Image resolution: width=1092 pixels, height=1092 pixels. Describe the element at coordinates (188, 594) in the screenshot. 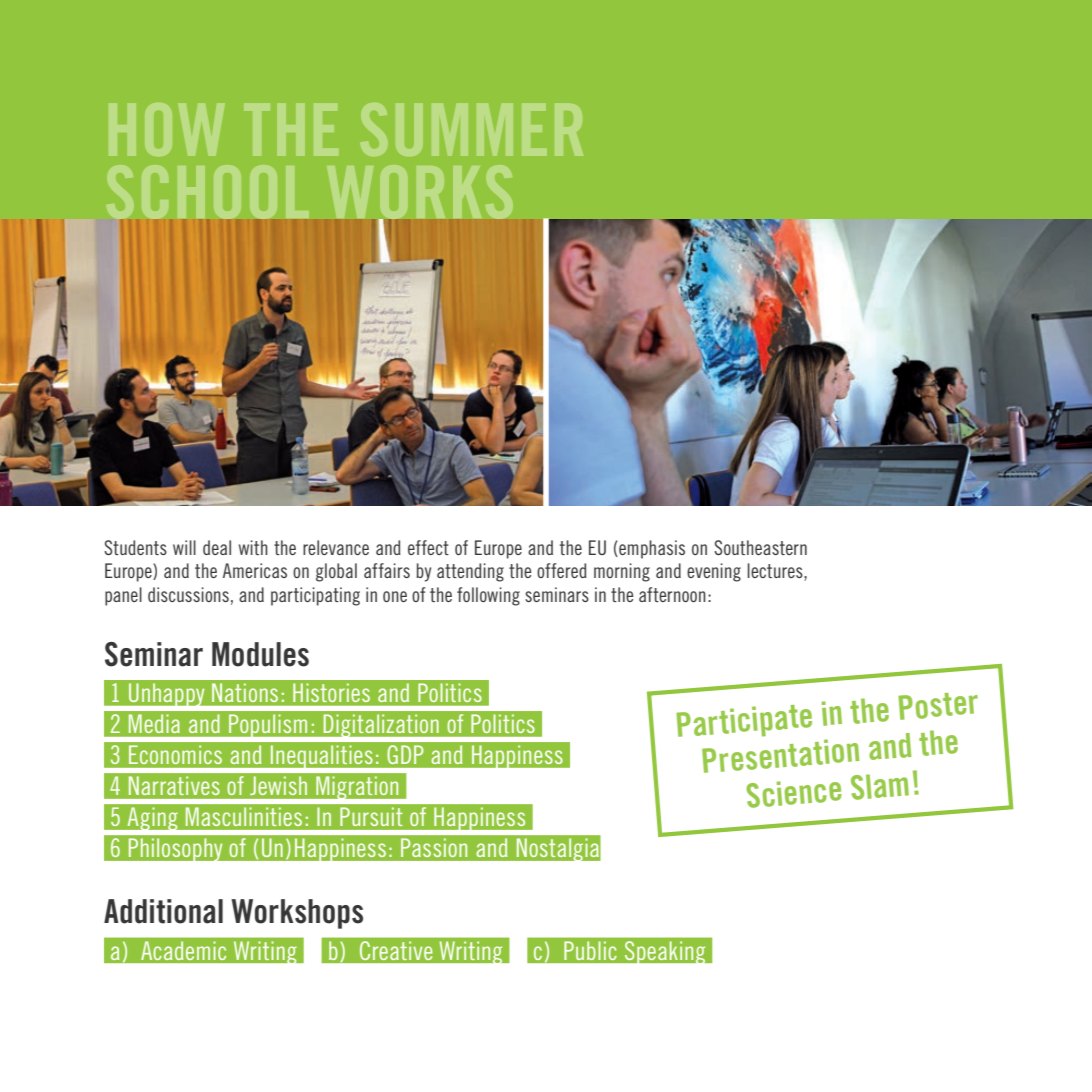

I see `discussions` at that location.
